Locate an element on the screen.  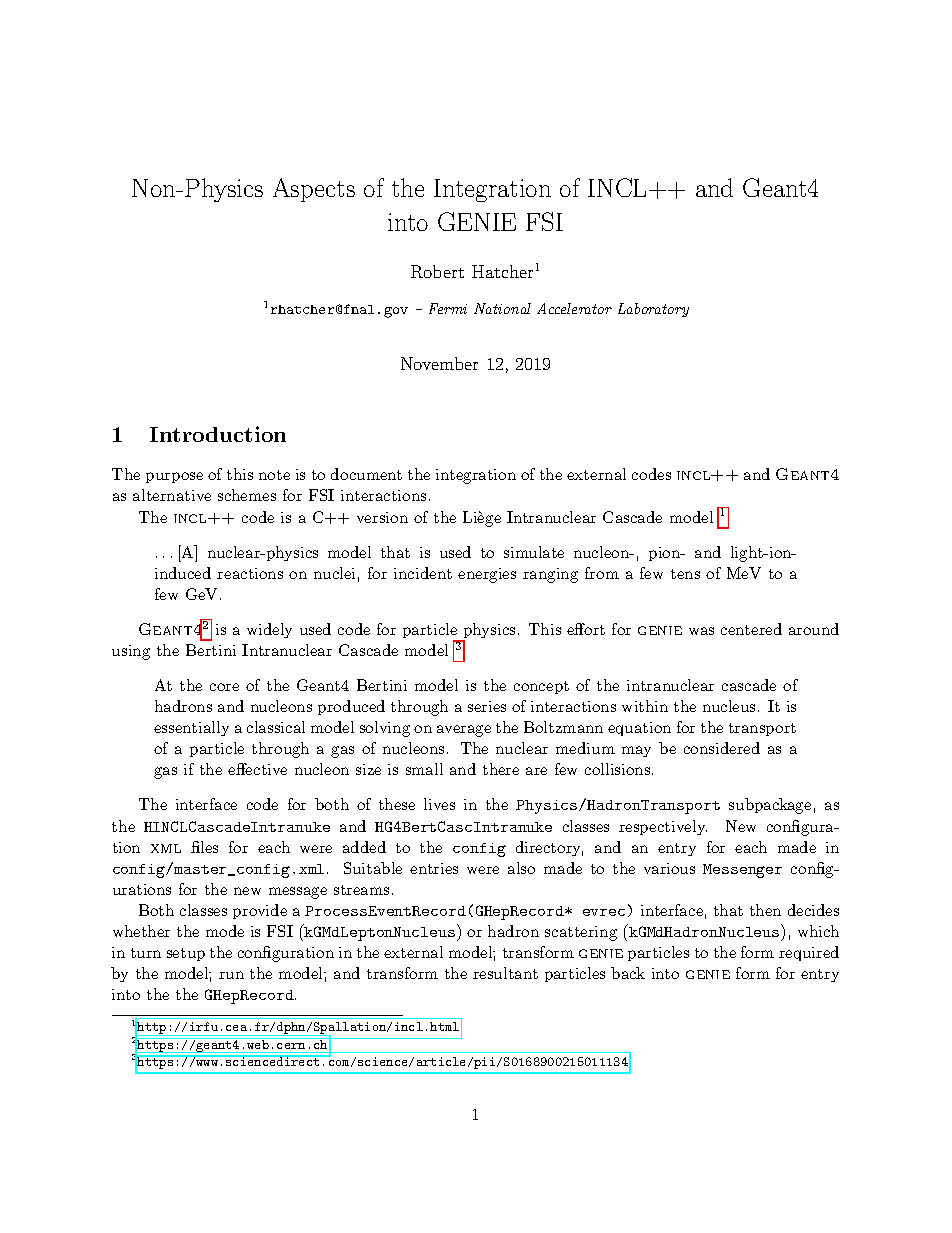
there is located at coordinates (501, 769).
